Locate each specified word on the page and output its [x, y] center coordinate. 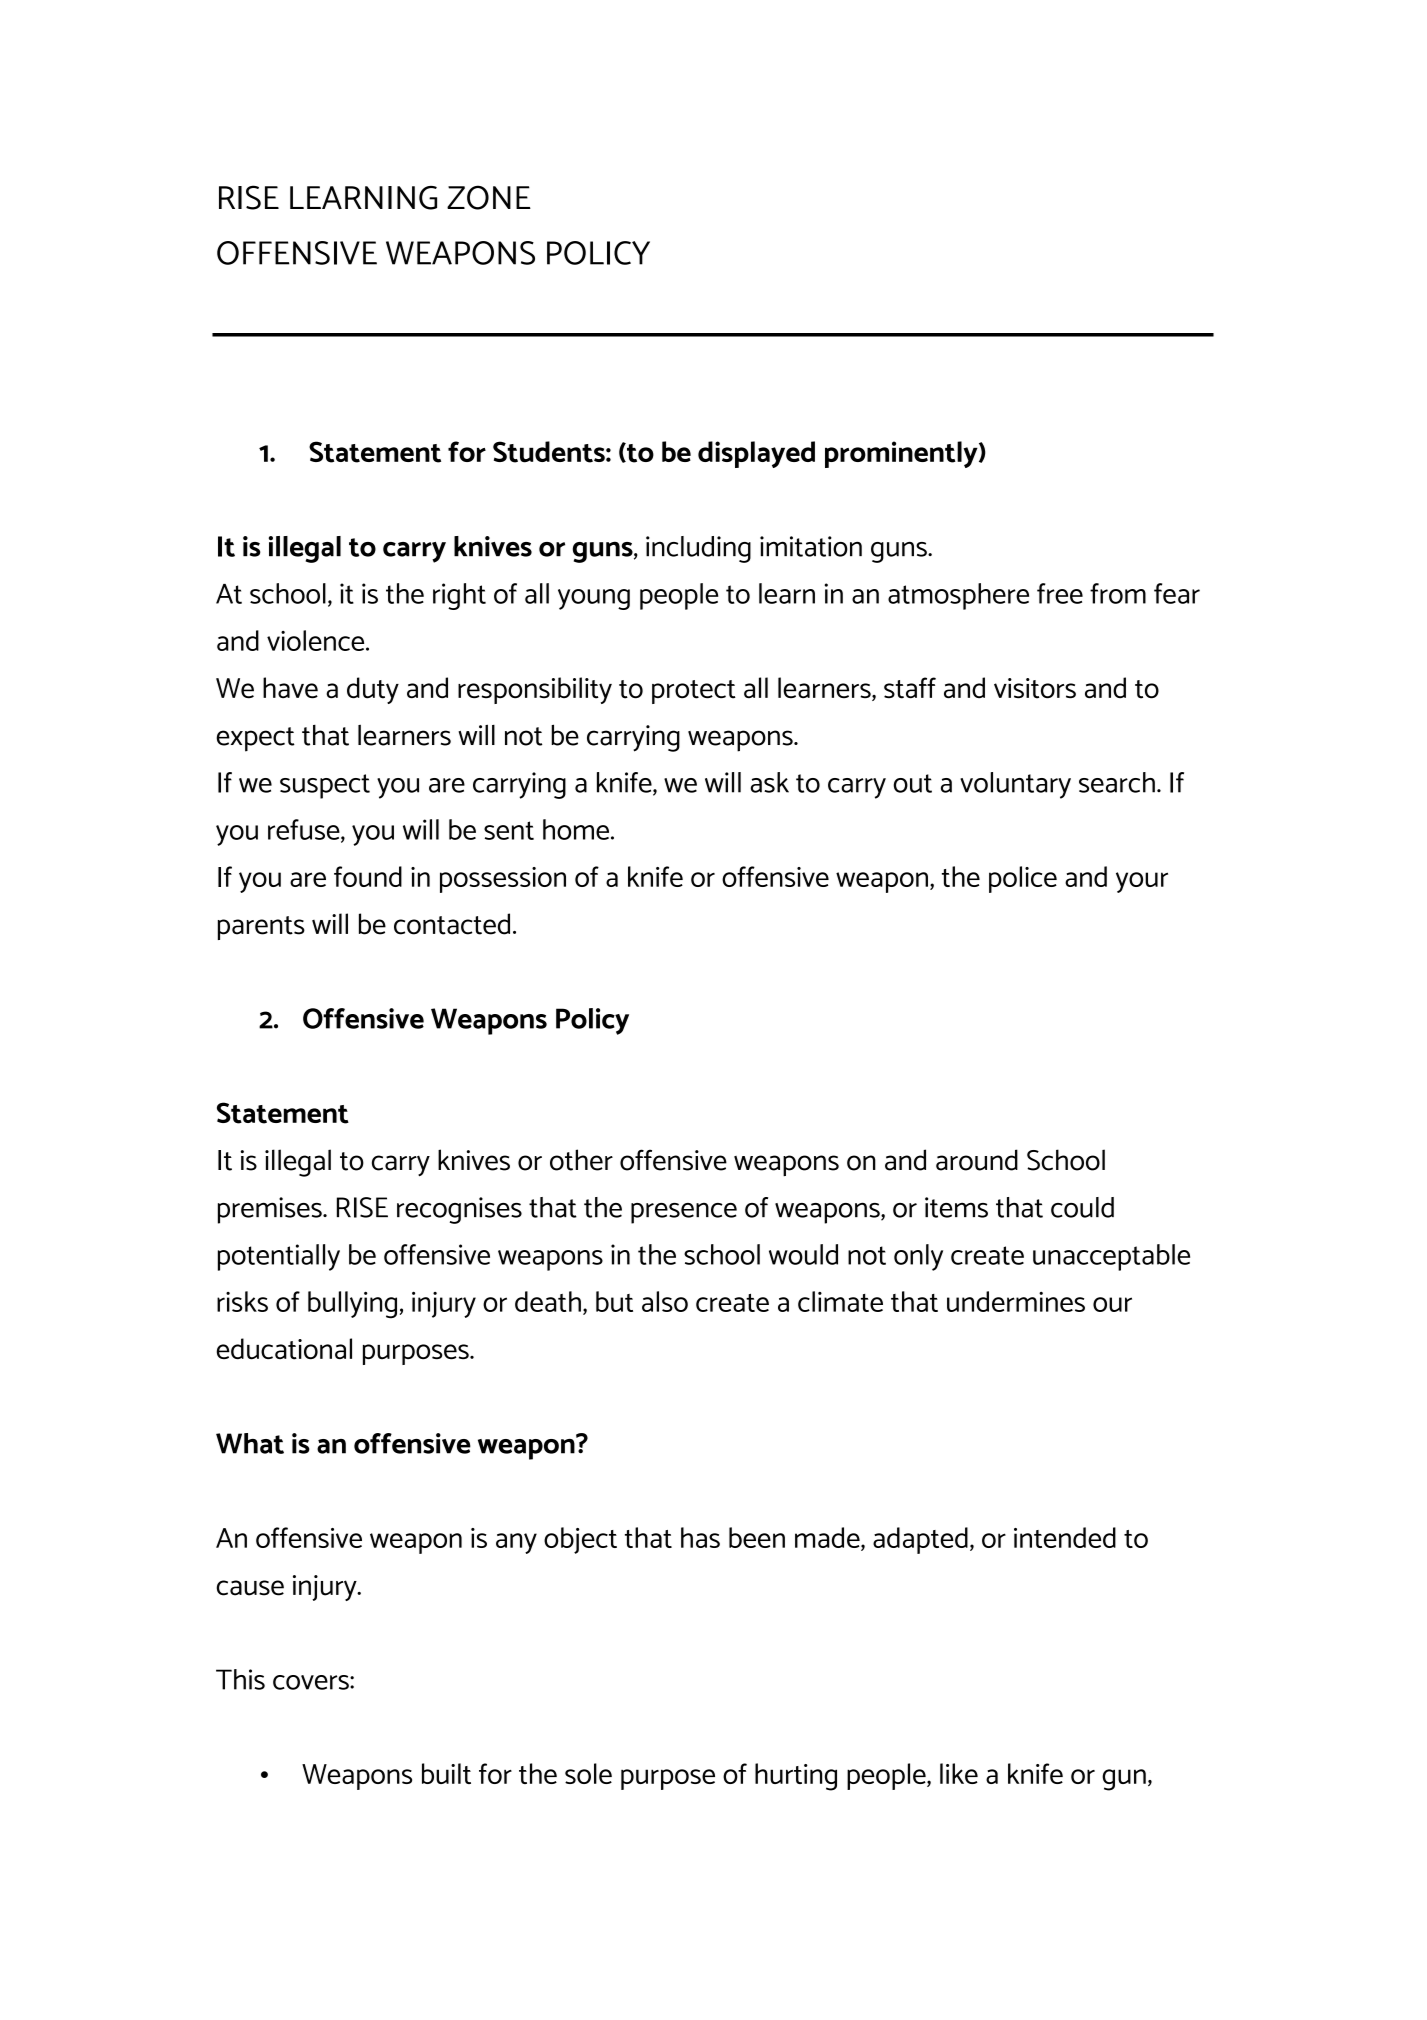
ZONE [489, 197]
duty [373, 690]
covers [312, 1682]
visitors [1035, 688]
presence [684, 1213]
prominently [902, 454]
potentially [279, 1257]
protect [694, 692]
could [1082, 1207]
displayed [756, 454]
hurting [796, 1777]
